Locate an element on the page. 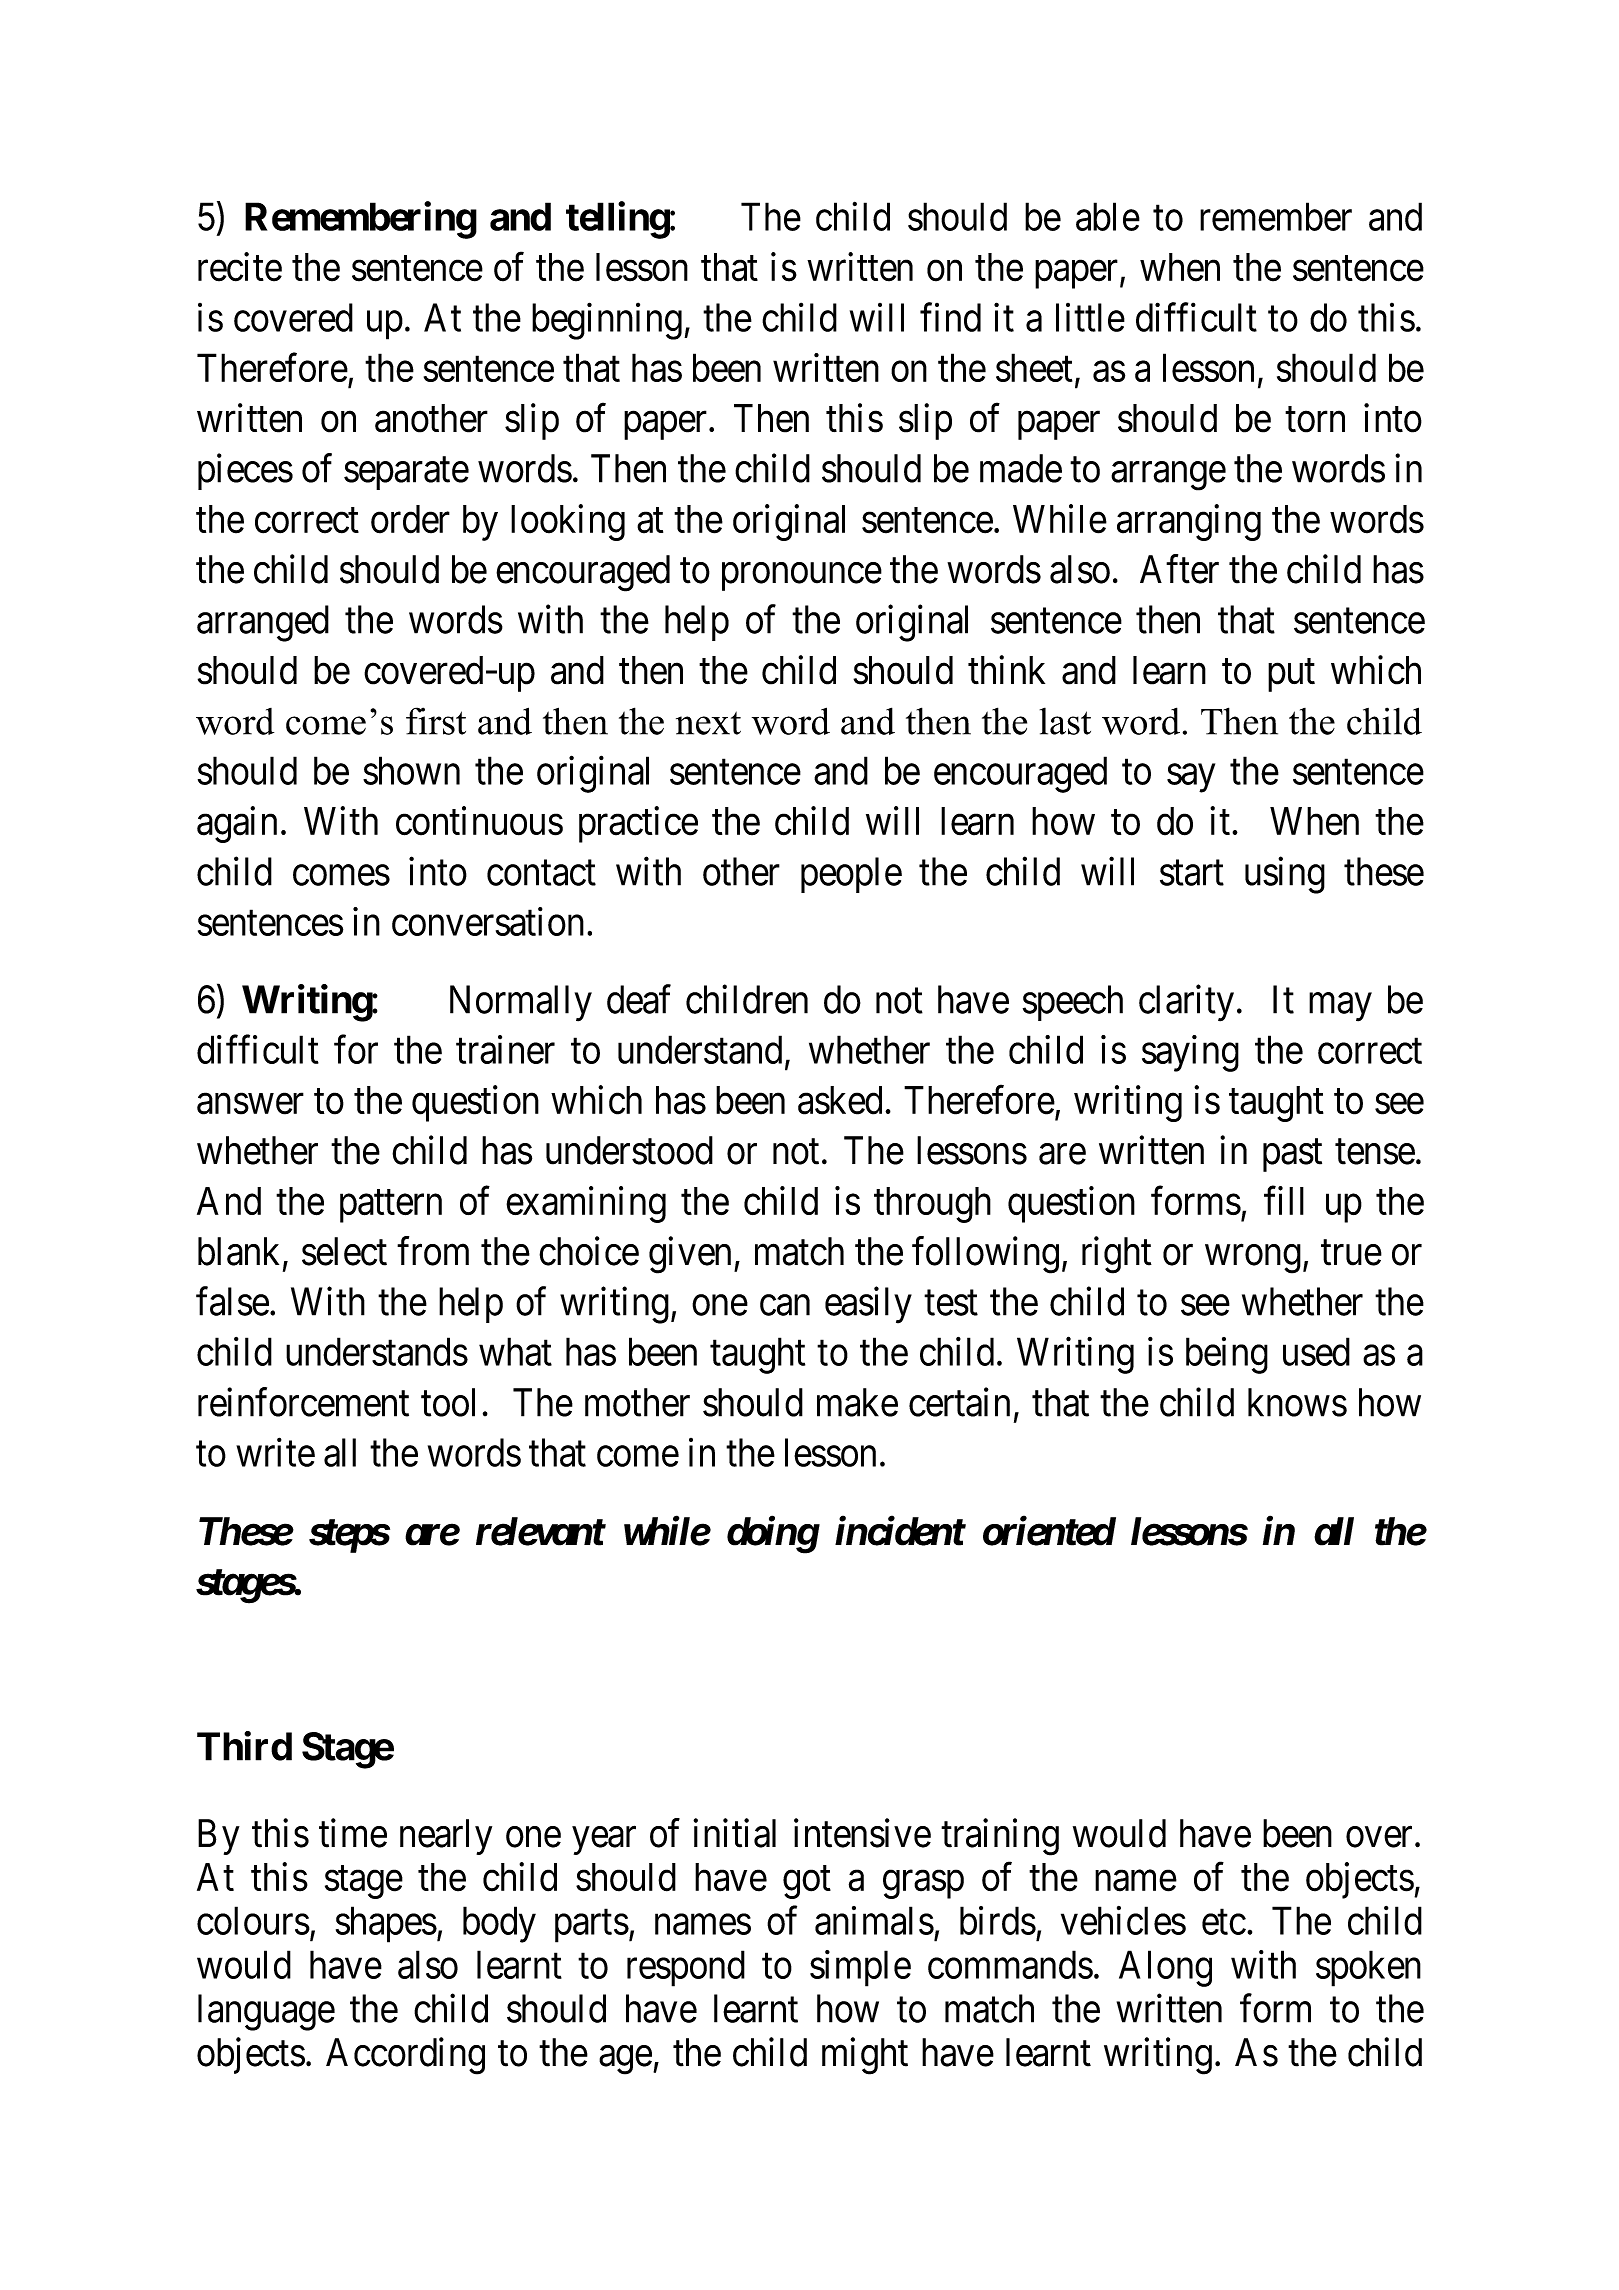 This image has height=2290, width=1619. past is located at coordinates (1292, 1155).
